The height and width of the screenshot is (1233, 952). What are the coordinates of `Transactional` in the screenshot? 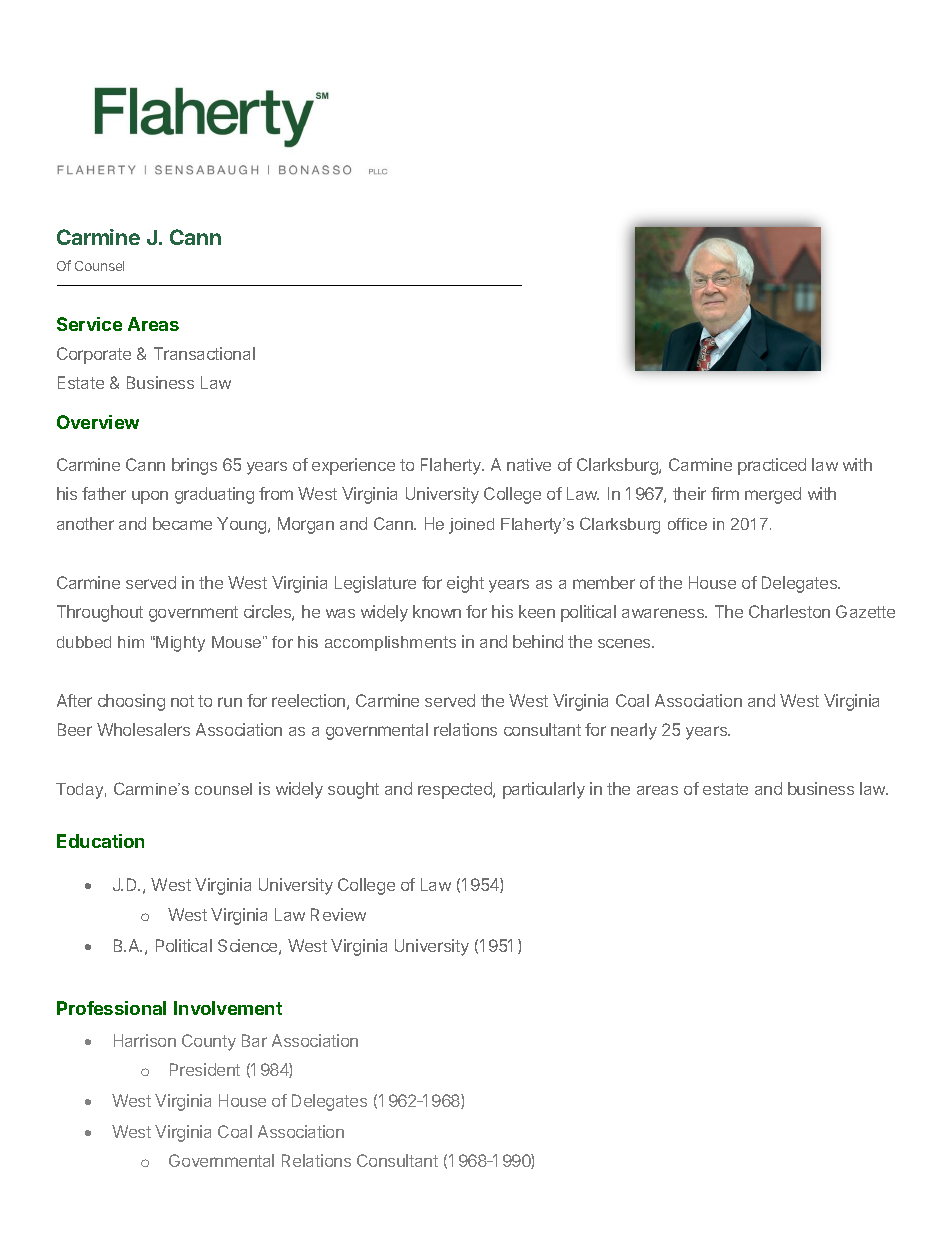 It's located at (204, 353).
